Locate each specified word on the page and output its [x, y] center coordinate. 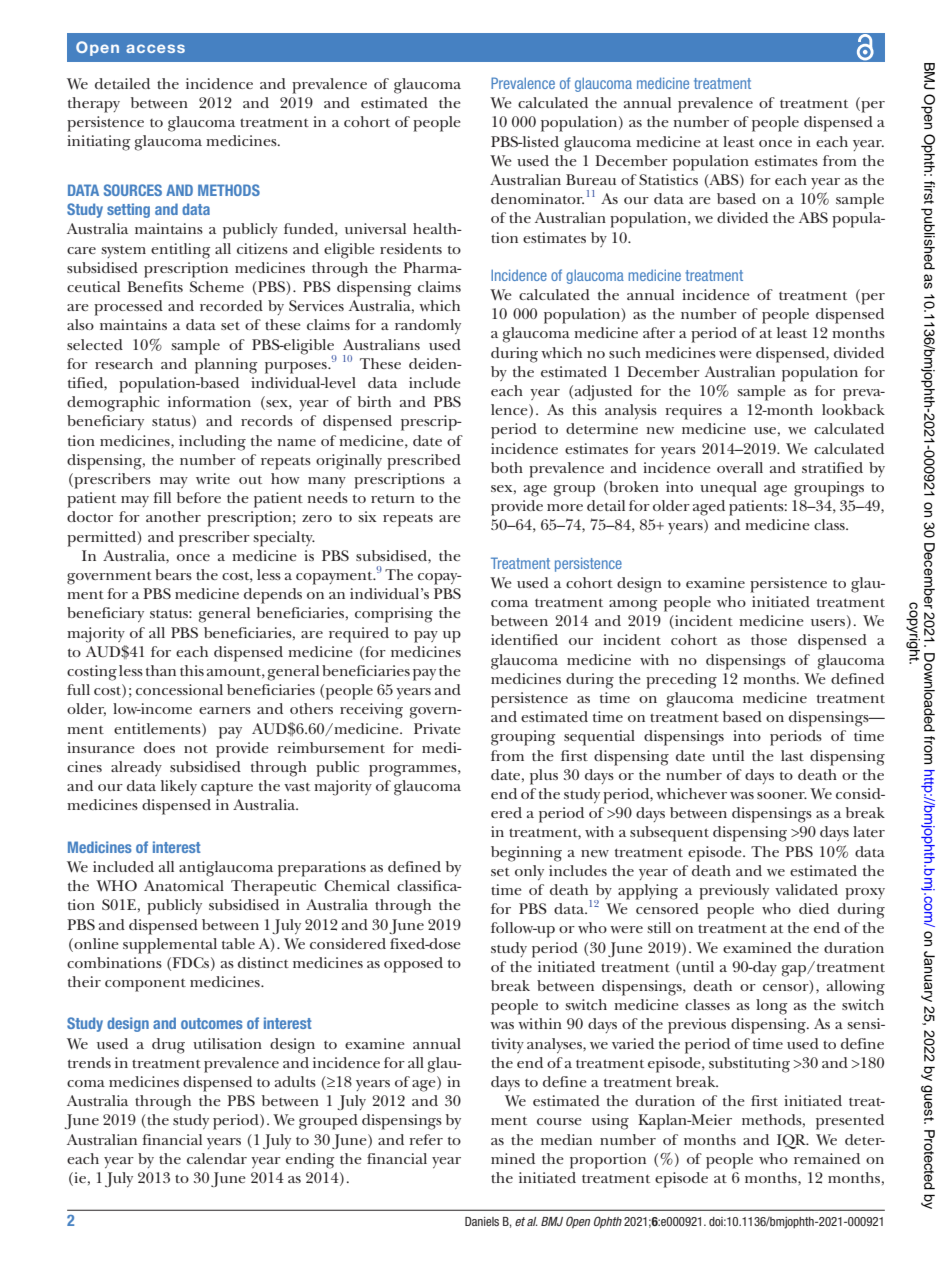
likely [179, 787]
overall [740, 467]
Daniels [482, 1221]
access [155, 48]
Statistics [668, 179]
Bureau [591, 179]
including [212, 443]
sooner [782, 795]
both [507, 467]
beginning [526, 854]
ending [310, 1161]
